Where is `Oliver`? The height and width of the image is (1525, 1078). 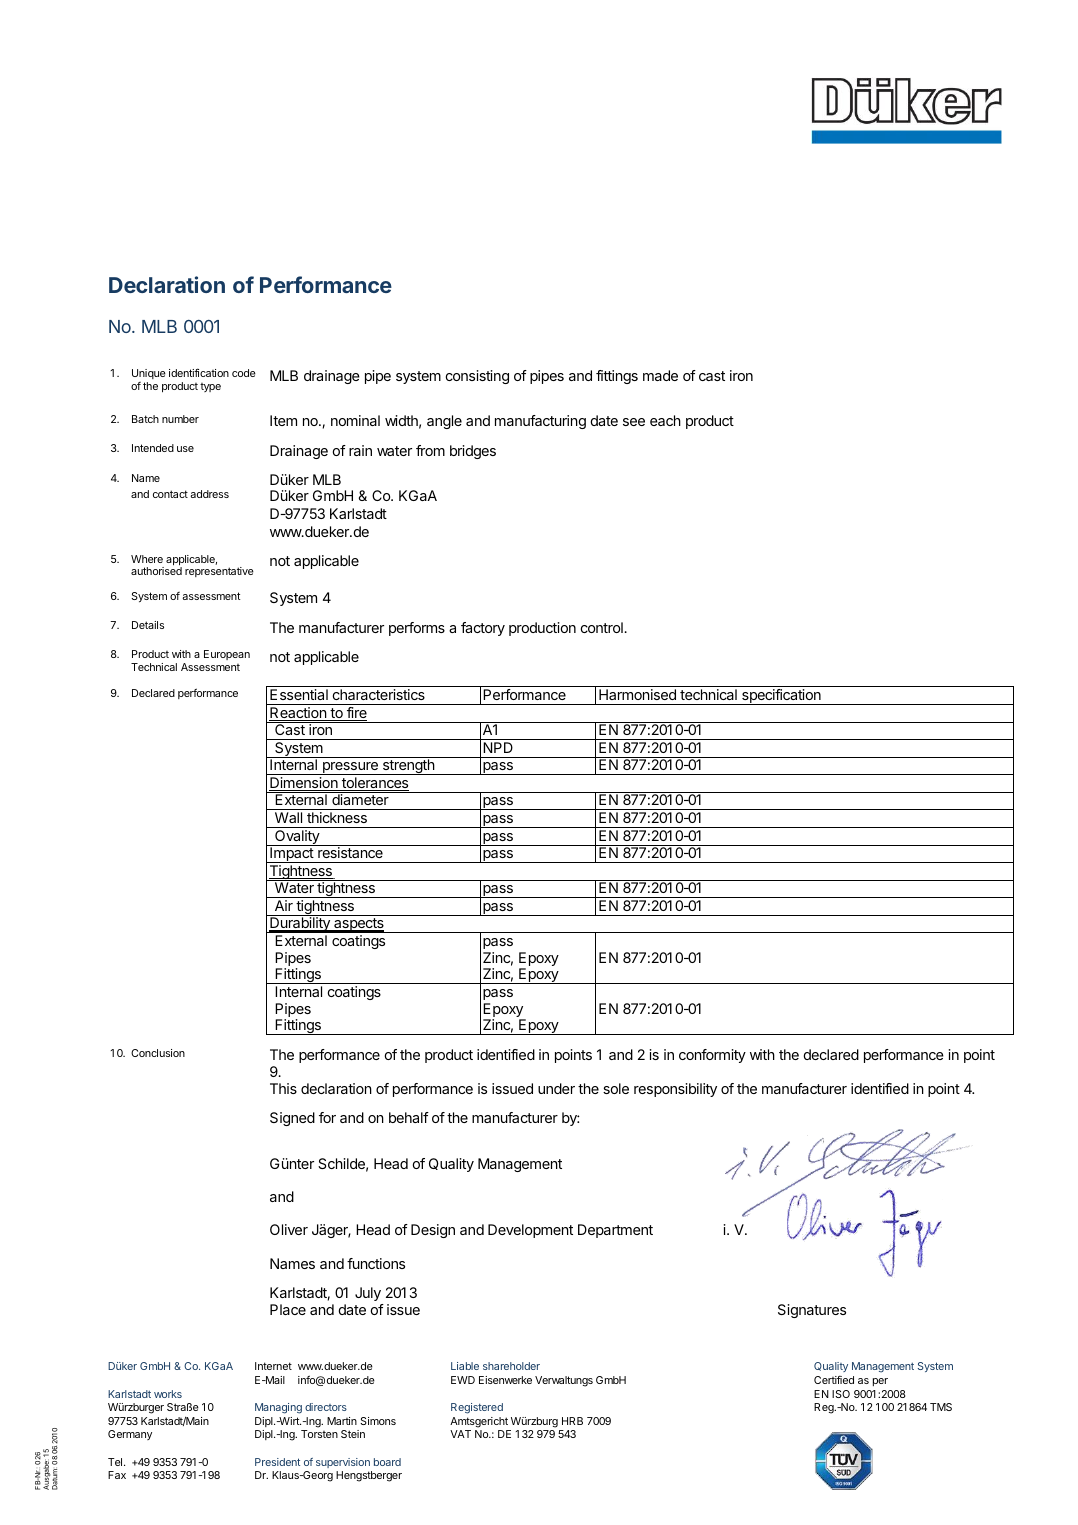
Oliver is located at coordinates (289, 1229).
